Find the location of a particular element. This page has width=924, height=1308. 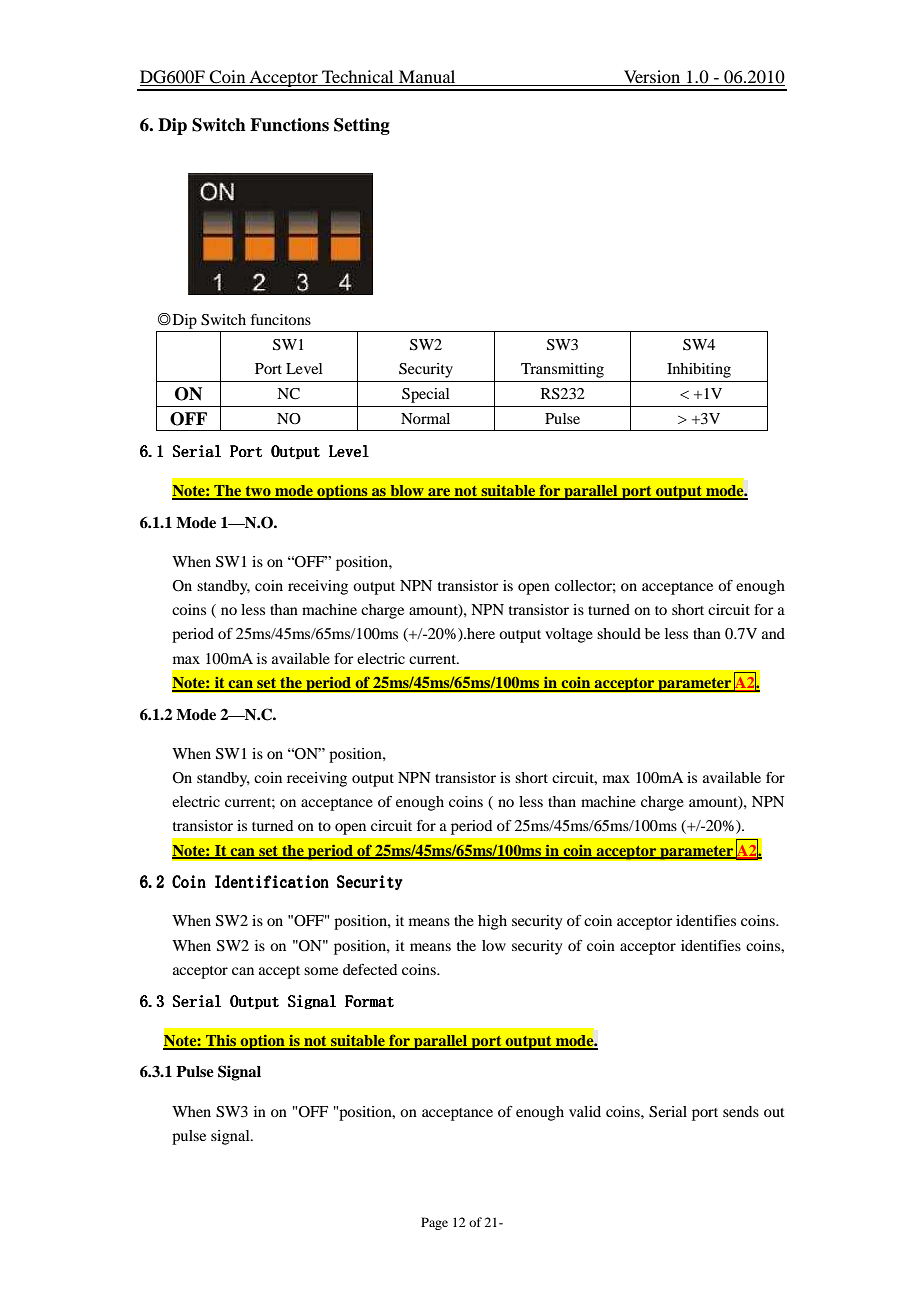

Inhibiting is located at coordinates (699, 370).
